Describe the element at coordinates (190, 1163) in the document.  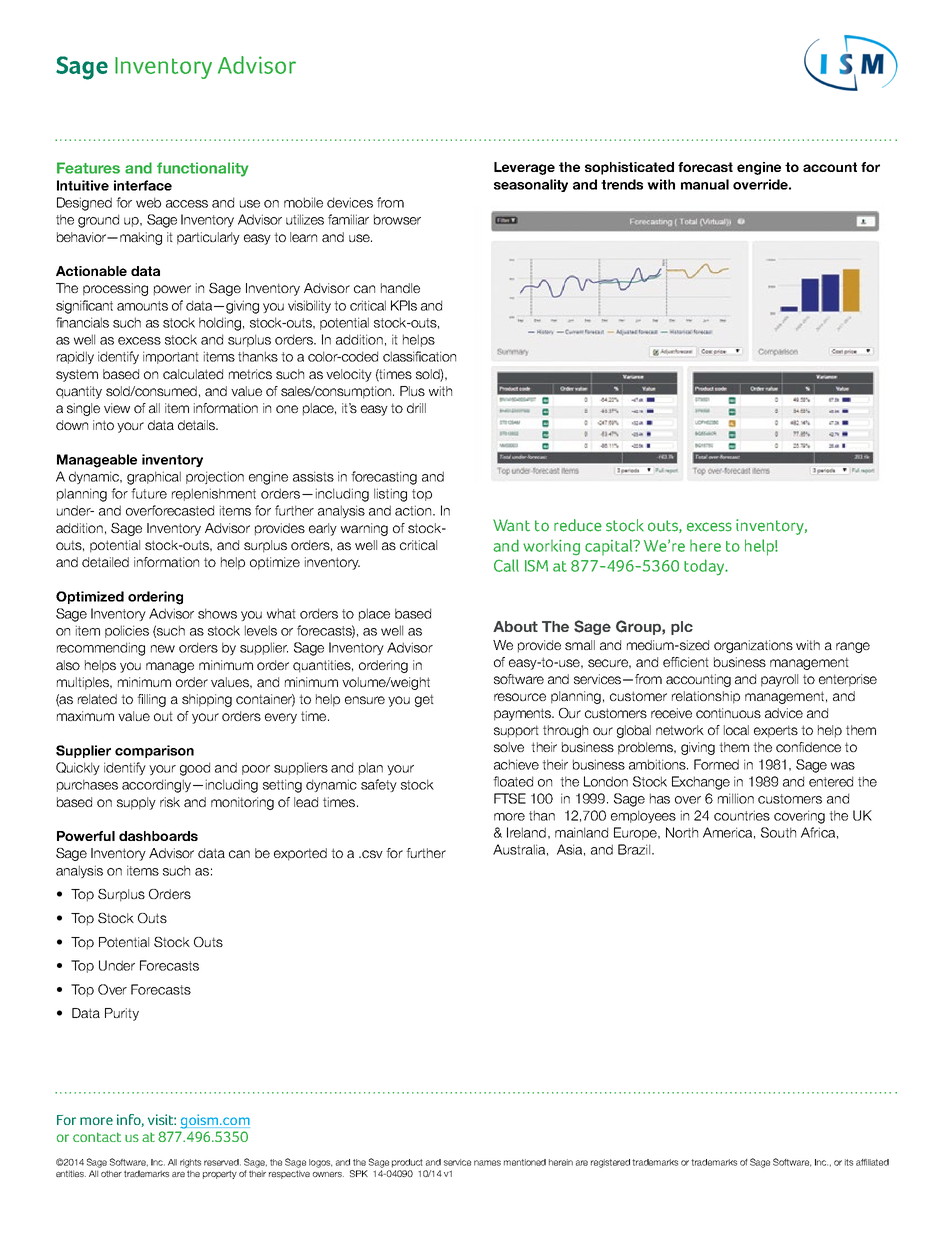
I see `rights` at that location.
